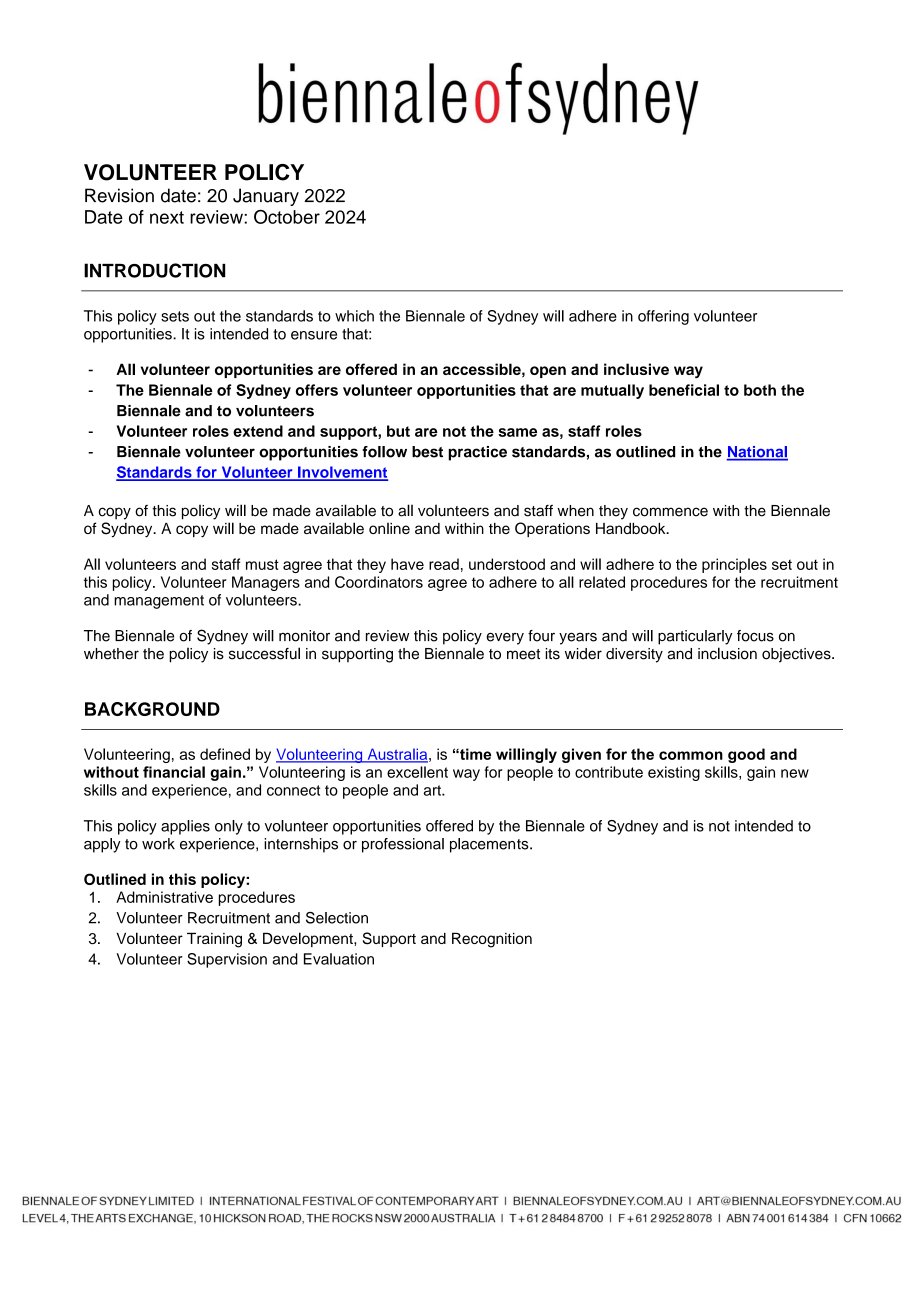 The width and height of the screenshot is (924, 1308). Describe the element at coordinates (287, 216) in the screenshot. I see `October` at that location.
